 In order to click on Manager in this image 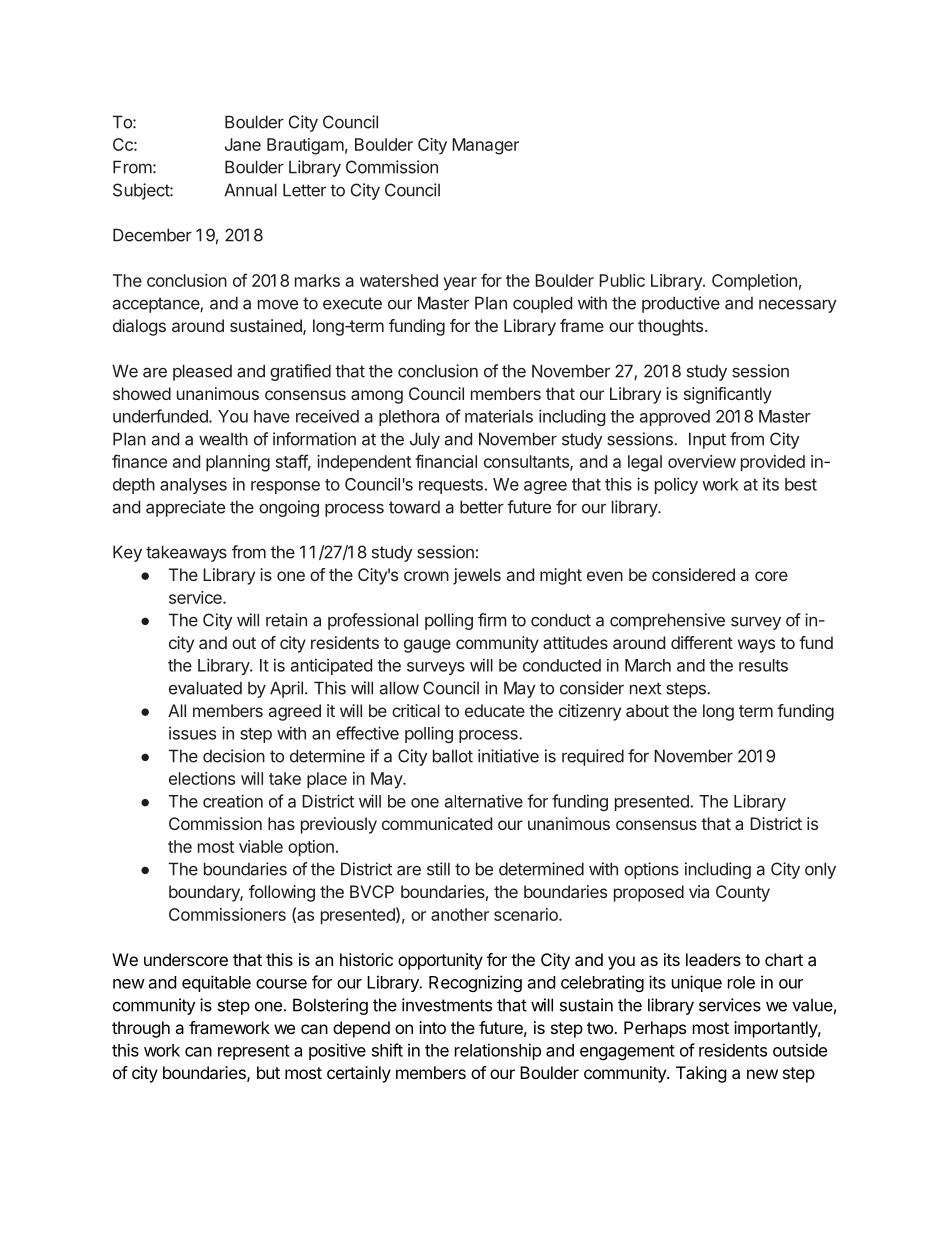, I will do `click(485, 146)`.
